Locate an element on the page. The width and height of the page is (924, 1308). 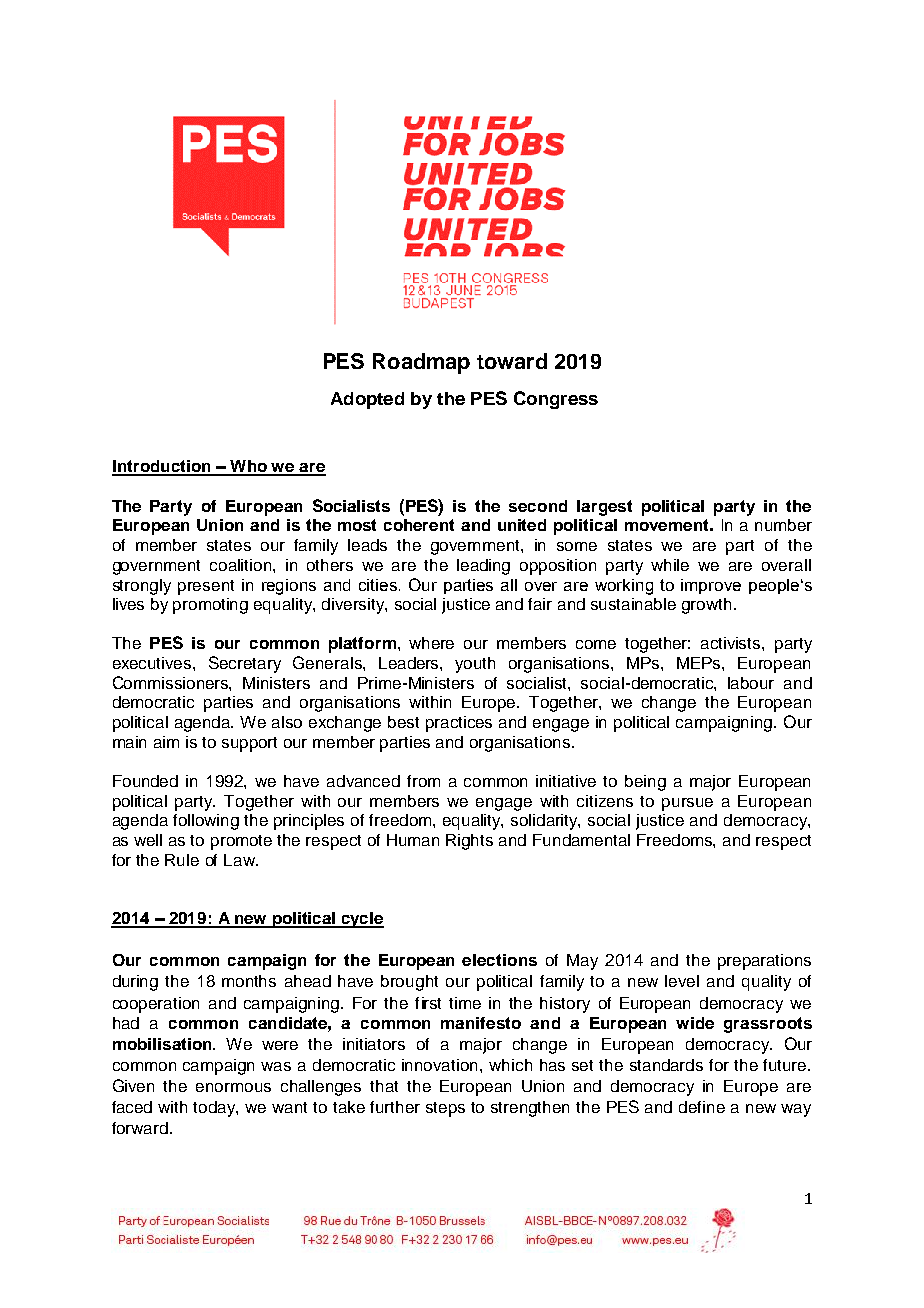
enormous is located at coordinates (233, 1087).
